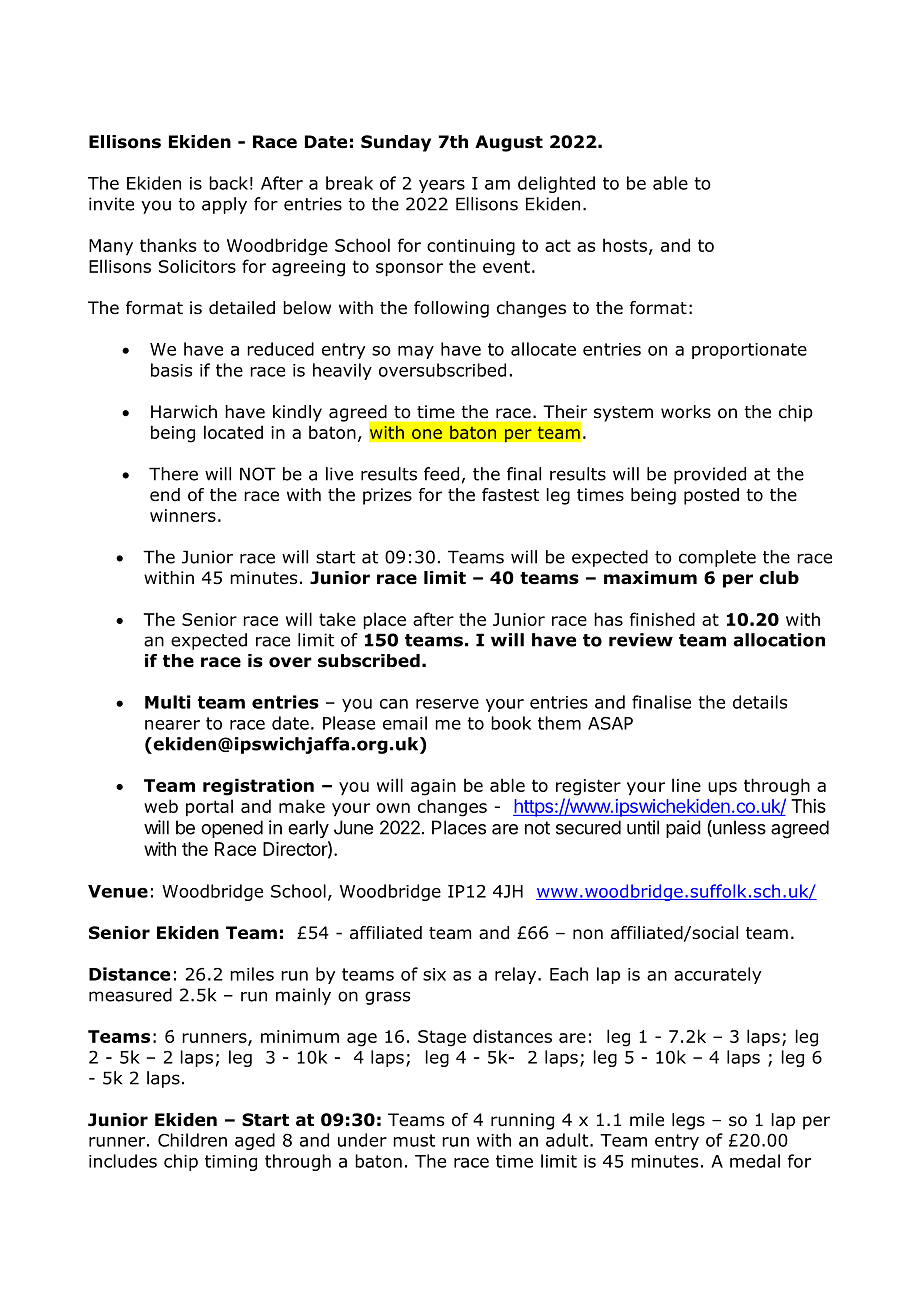 This document has width=924, height=1307. I want to click on basis, so click(171, 370).
